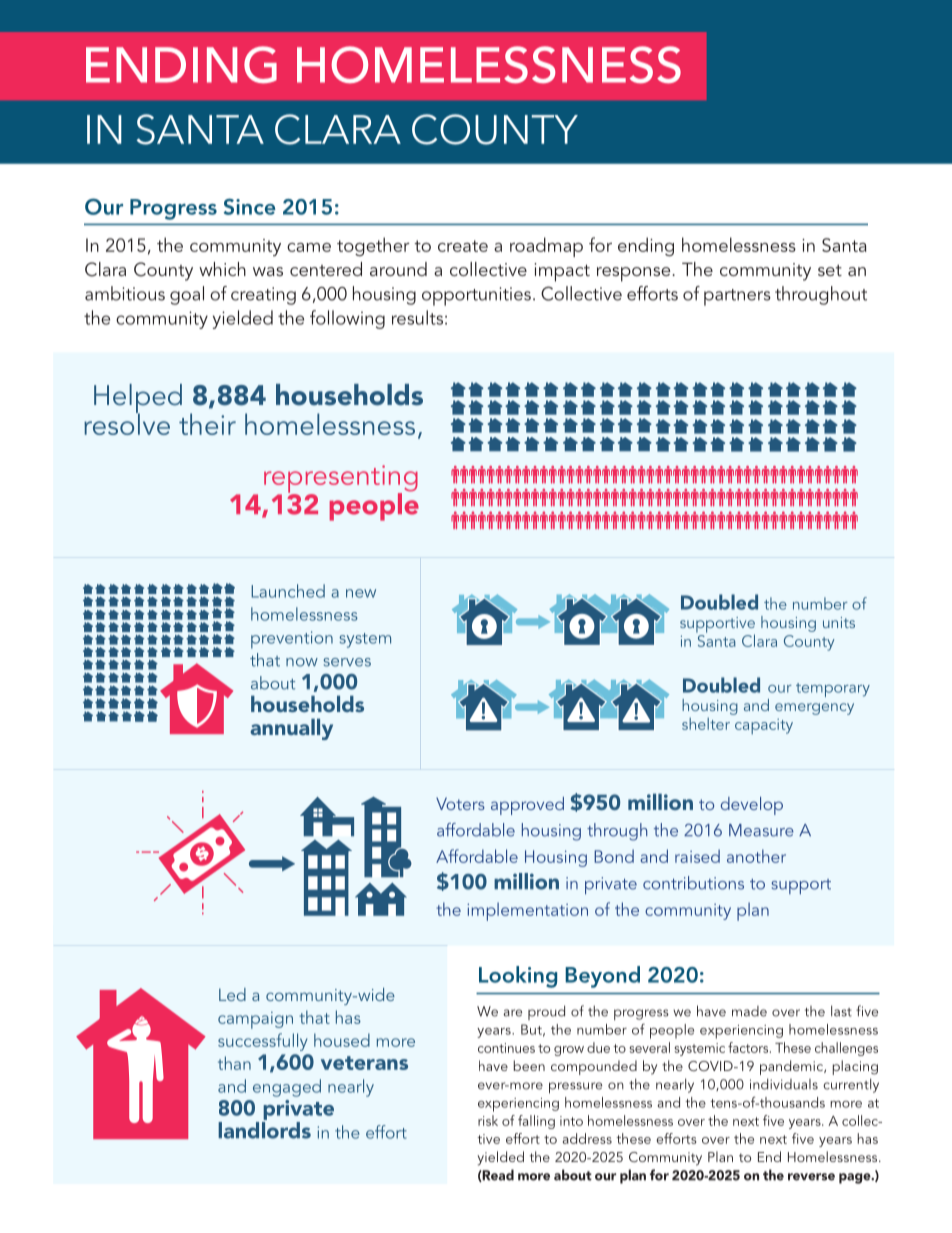 The height and width of the screenshot is (1233, 952). What do you see at coordinates (830, 270) in the screenshot?
I see `set` at bounding box center [830, 270].
